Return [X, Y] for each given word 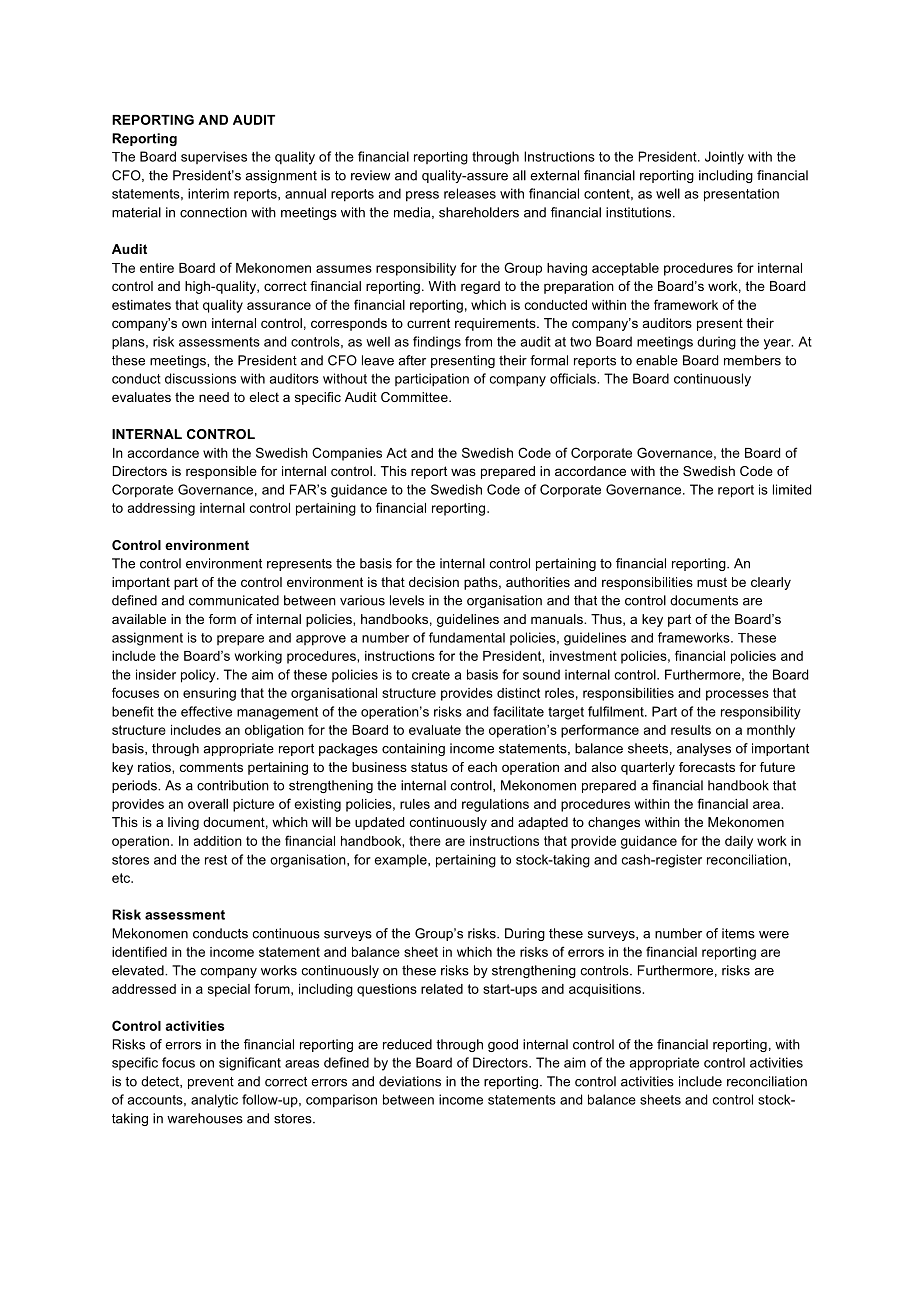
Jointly [724, 158]
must [712, 582]
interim [208, 193]
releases [470, 193]
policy [199, 676]
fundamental [467, 637]
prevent [211, 1083]
